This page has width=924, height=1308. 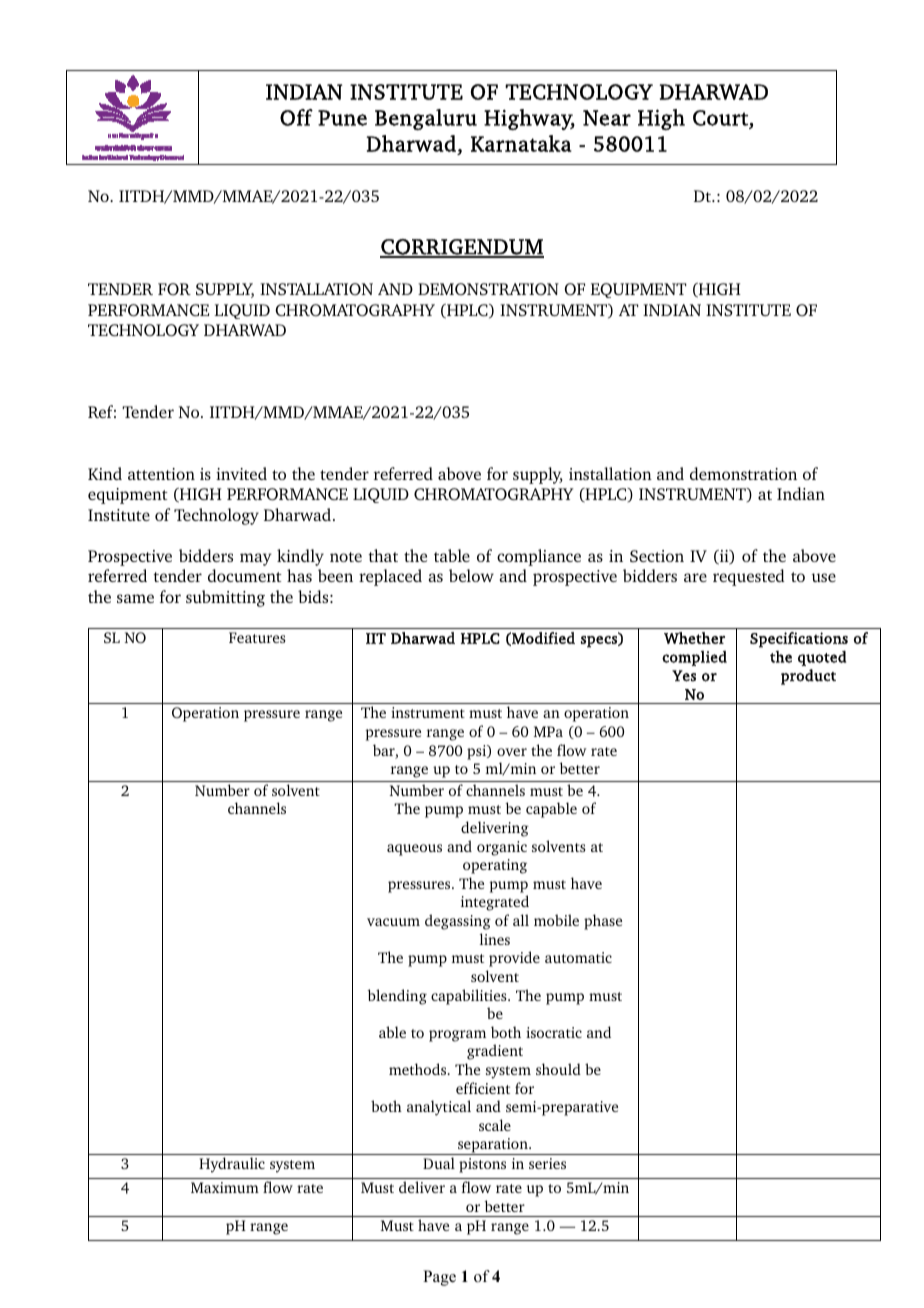 I want to click on below, so click(x=471, y=575).
